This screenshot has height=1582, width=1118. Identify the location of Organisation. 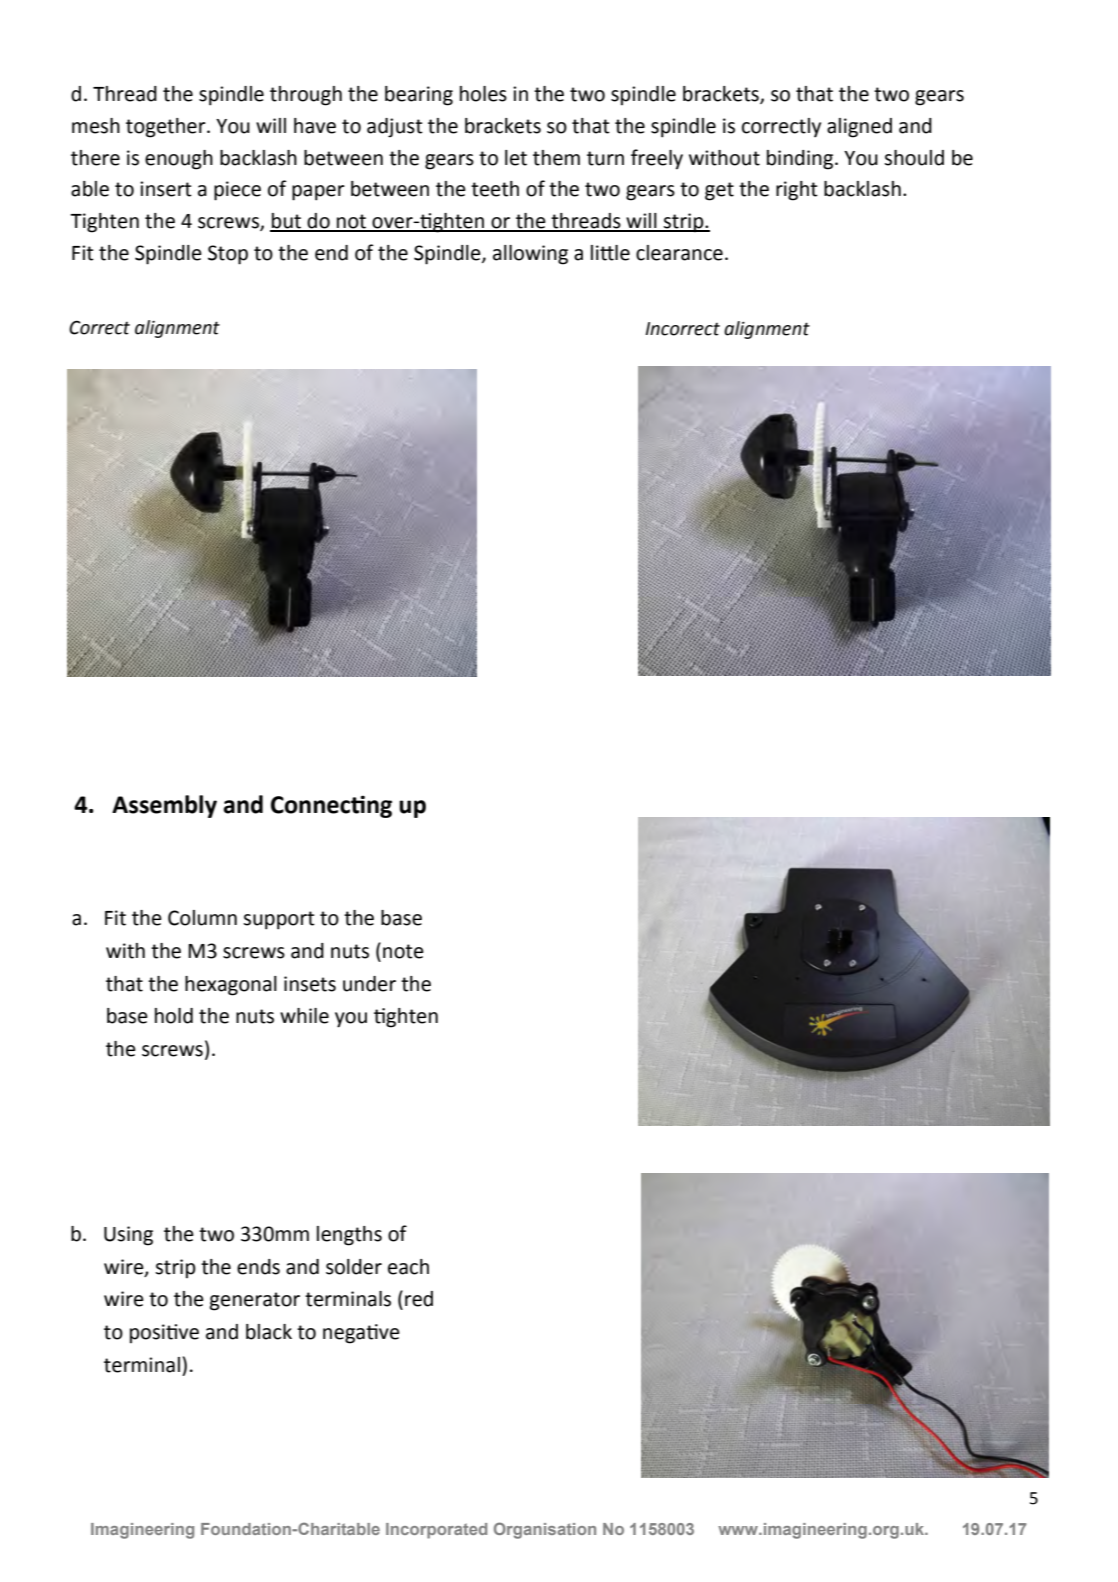
(545, 1530).
